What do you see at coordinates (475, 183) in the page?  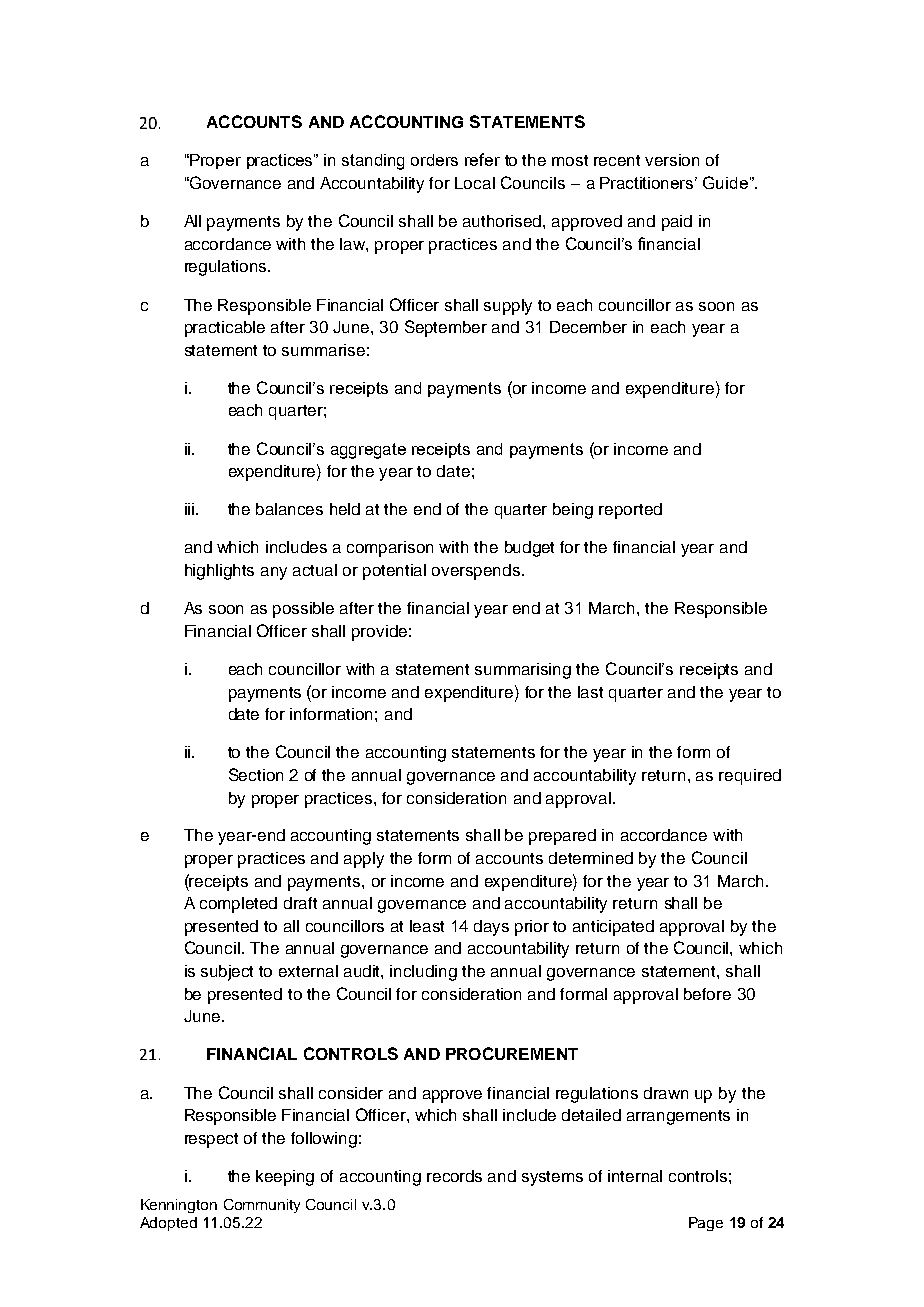 I see `Local` at bounding box center [475, 183].
